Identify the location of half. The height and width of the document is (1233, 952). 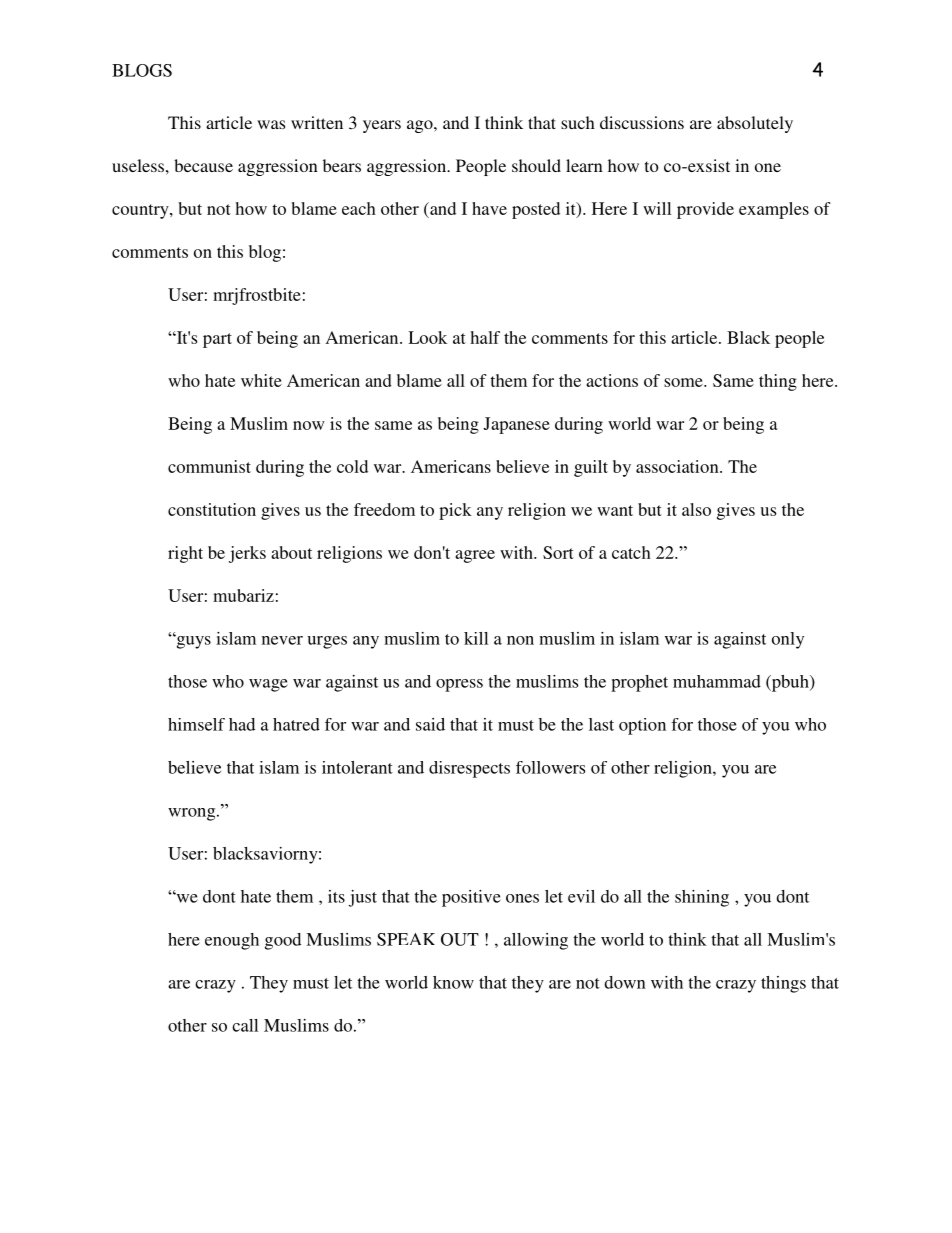
(485, 337).
